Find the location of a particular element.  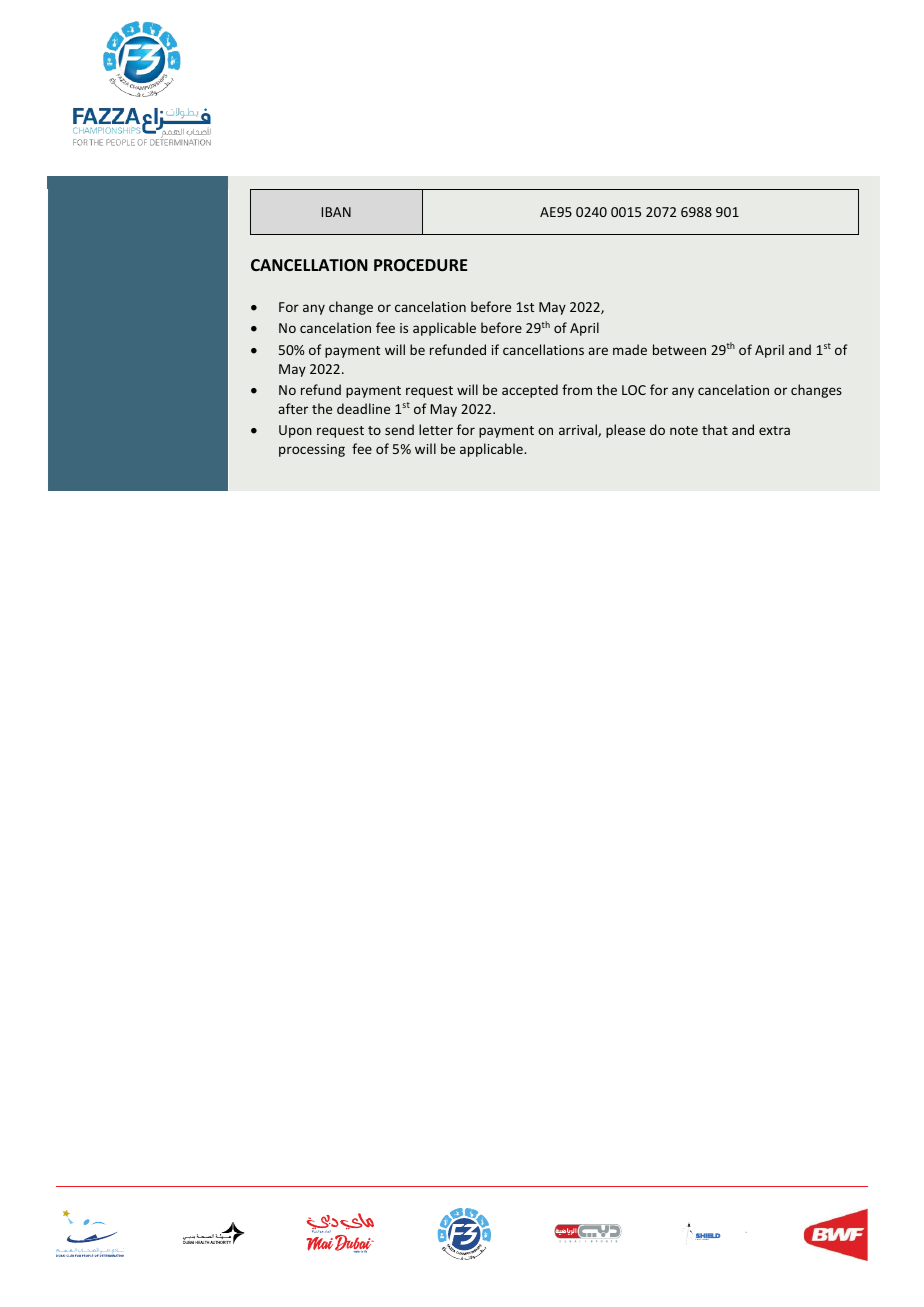

made is located at coordinates (630, 349).
